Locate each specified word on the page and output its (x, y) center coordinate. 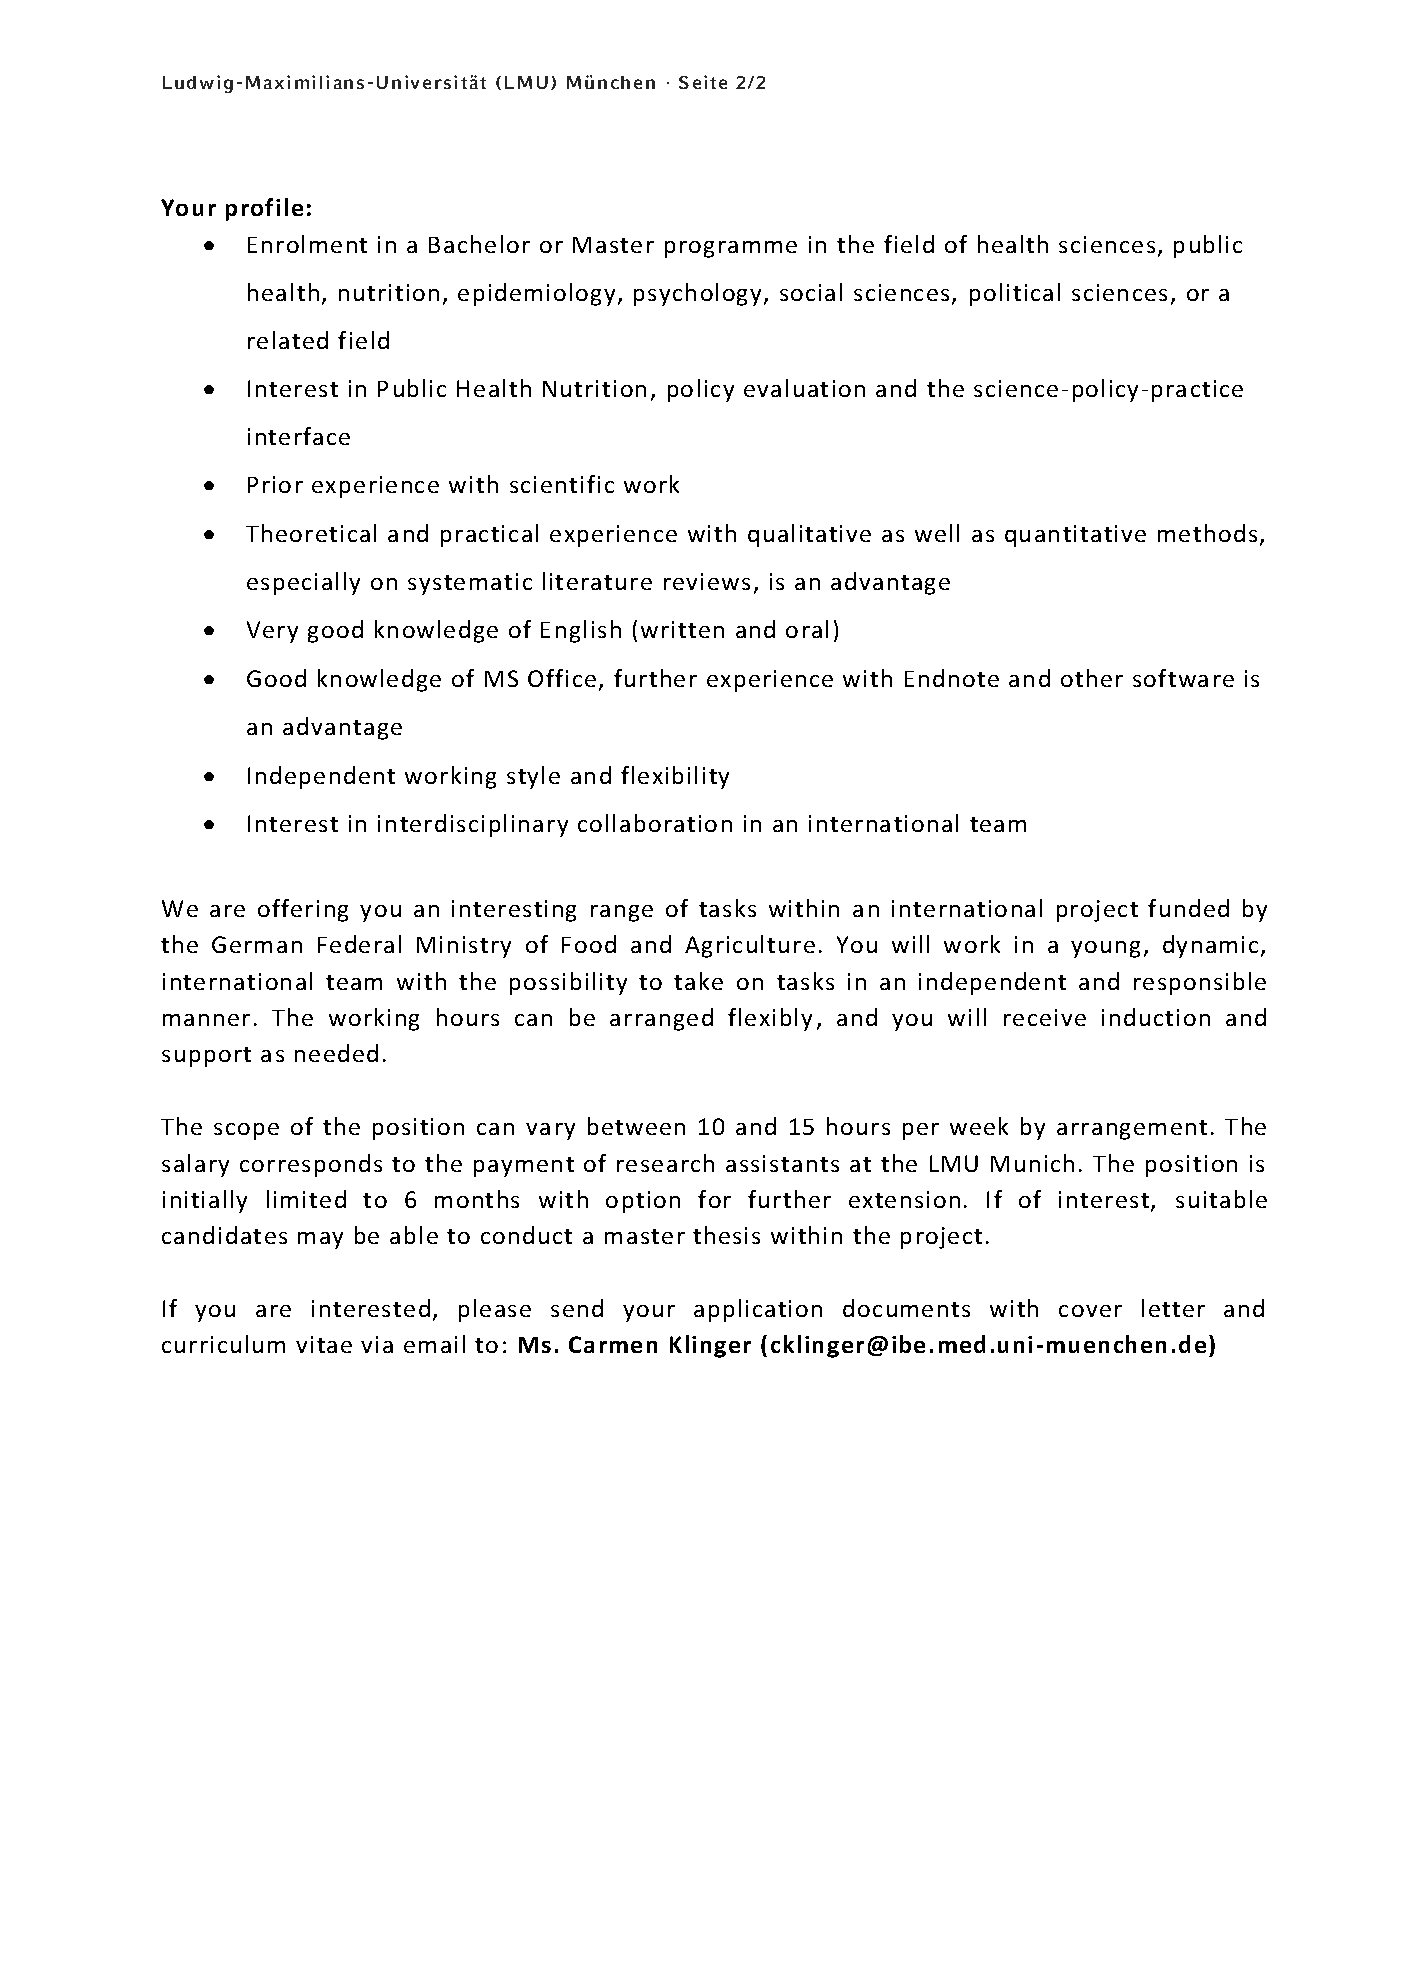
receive (1045, 1017)
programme (731, 249)
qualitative (809, 535)
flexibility (675, 777)
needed (336, 1053)
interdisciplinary (473, 825)
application (758, 1310)
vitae (324, 1344)
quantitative (1075, 536)
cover (1090, 1311)
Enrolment (307, 244)
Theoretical (311, 533)
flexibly (770, 1019)
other (1092, 678)
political (1015, 294)
